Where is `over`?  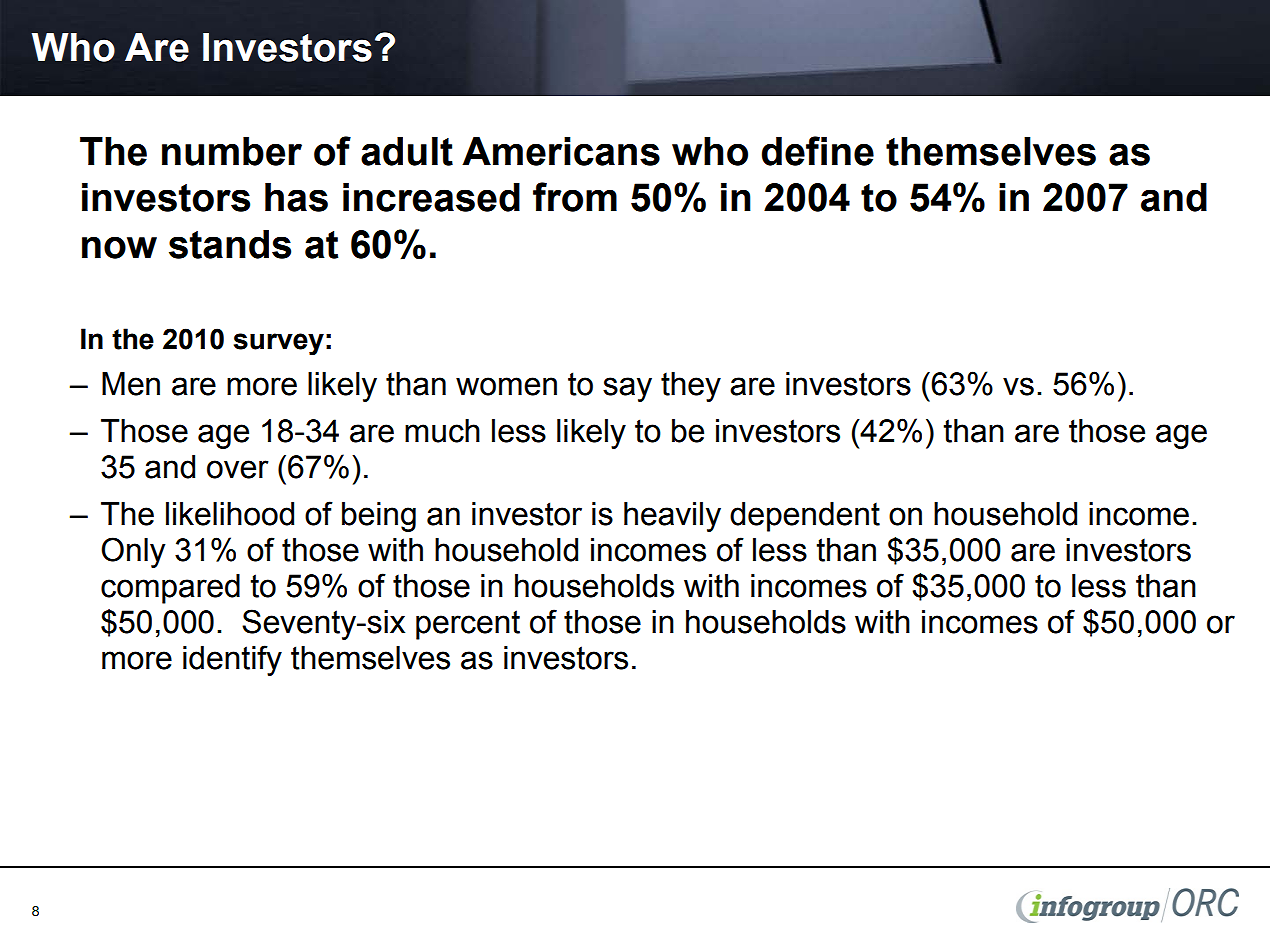 over is located at coordinates (238, 469).
